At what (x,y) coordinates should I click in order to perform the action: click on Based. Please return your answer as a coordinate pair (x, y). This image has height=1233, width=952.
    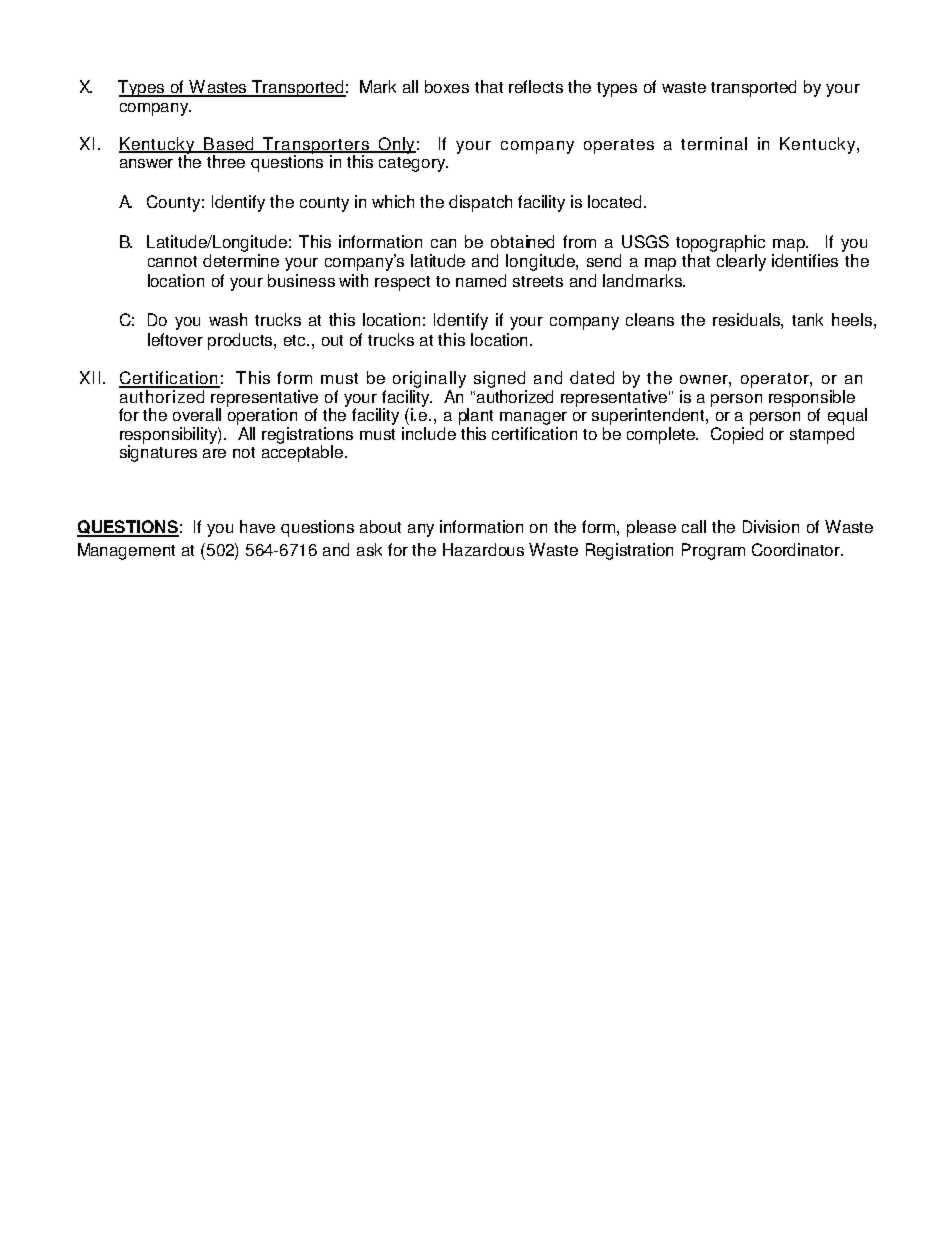
    Looking at the image, I should click on (229, 145).
